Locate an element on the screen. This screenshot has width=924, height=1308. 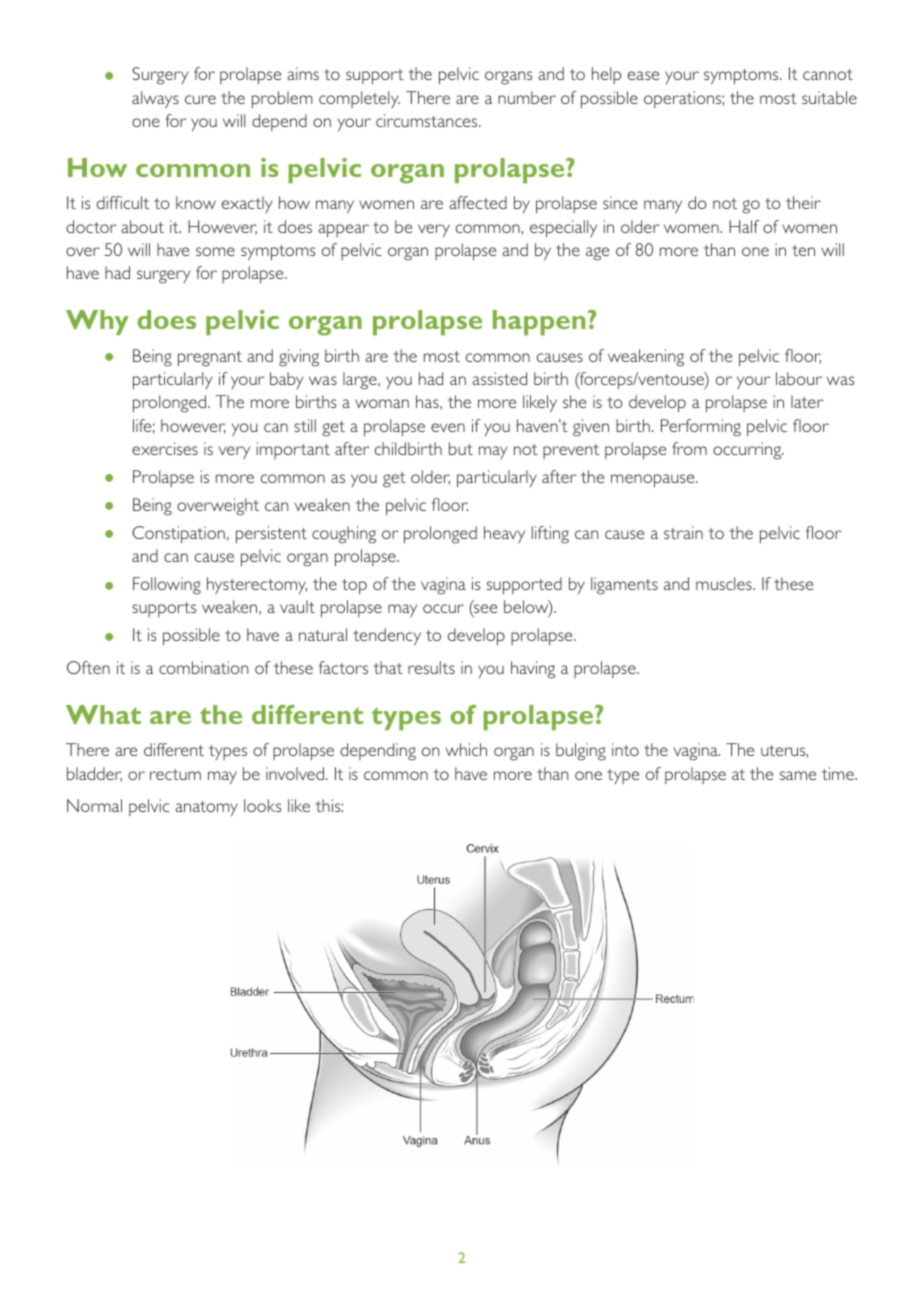
but is located at coordinates (461, 448).
